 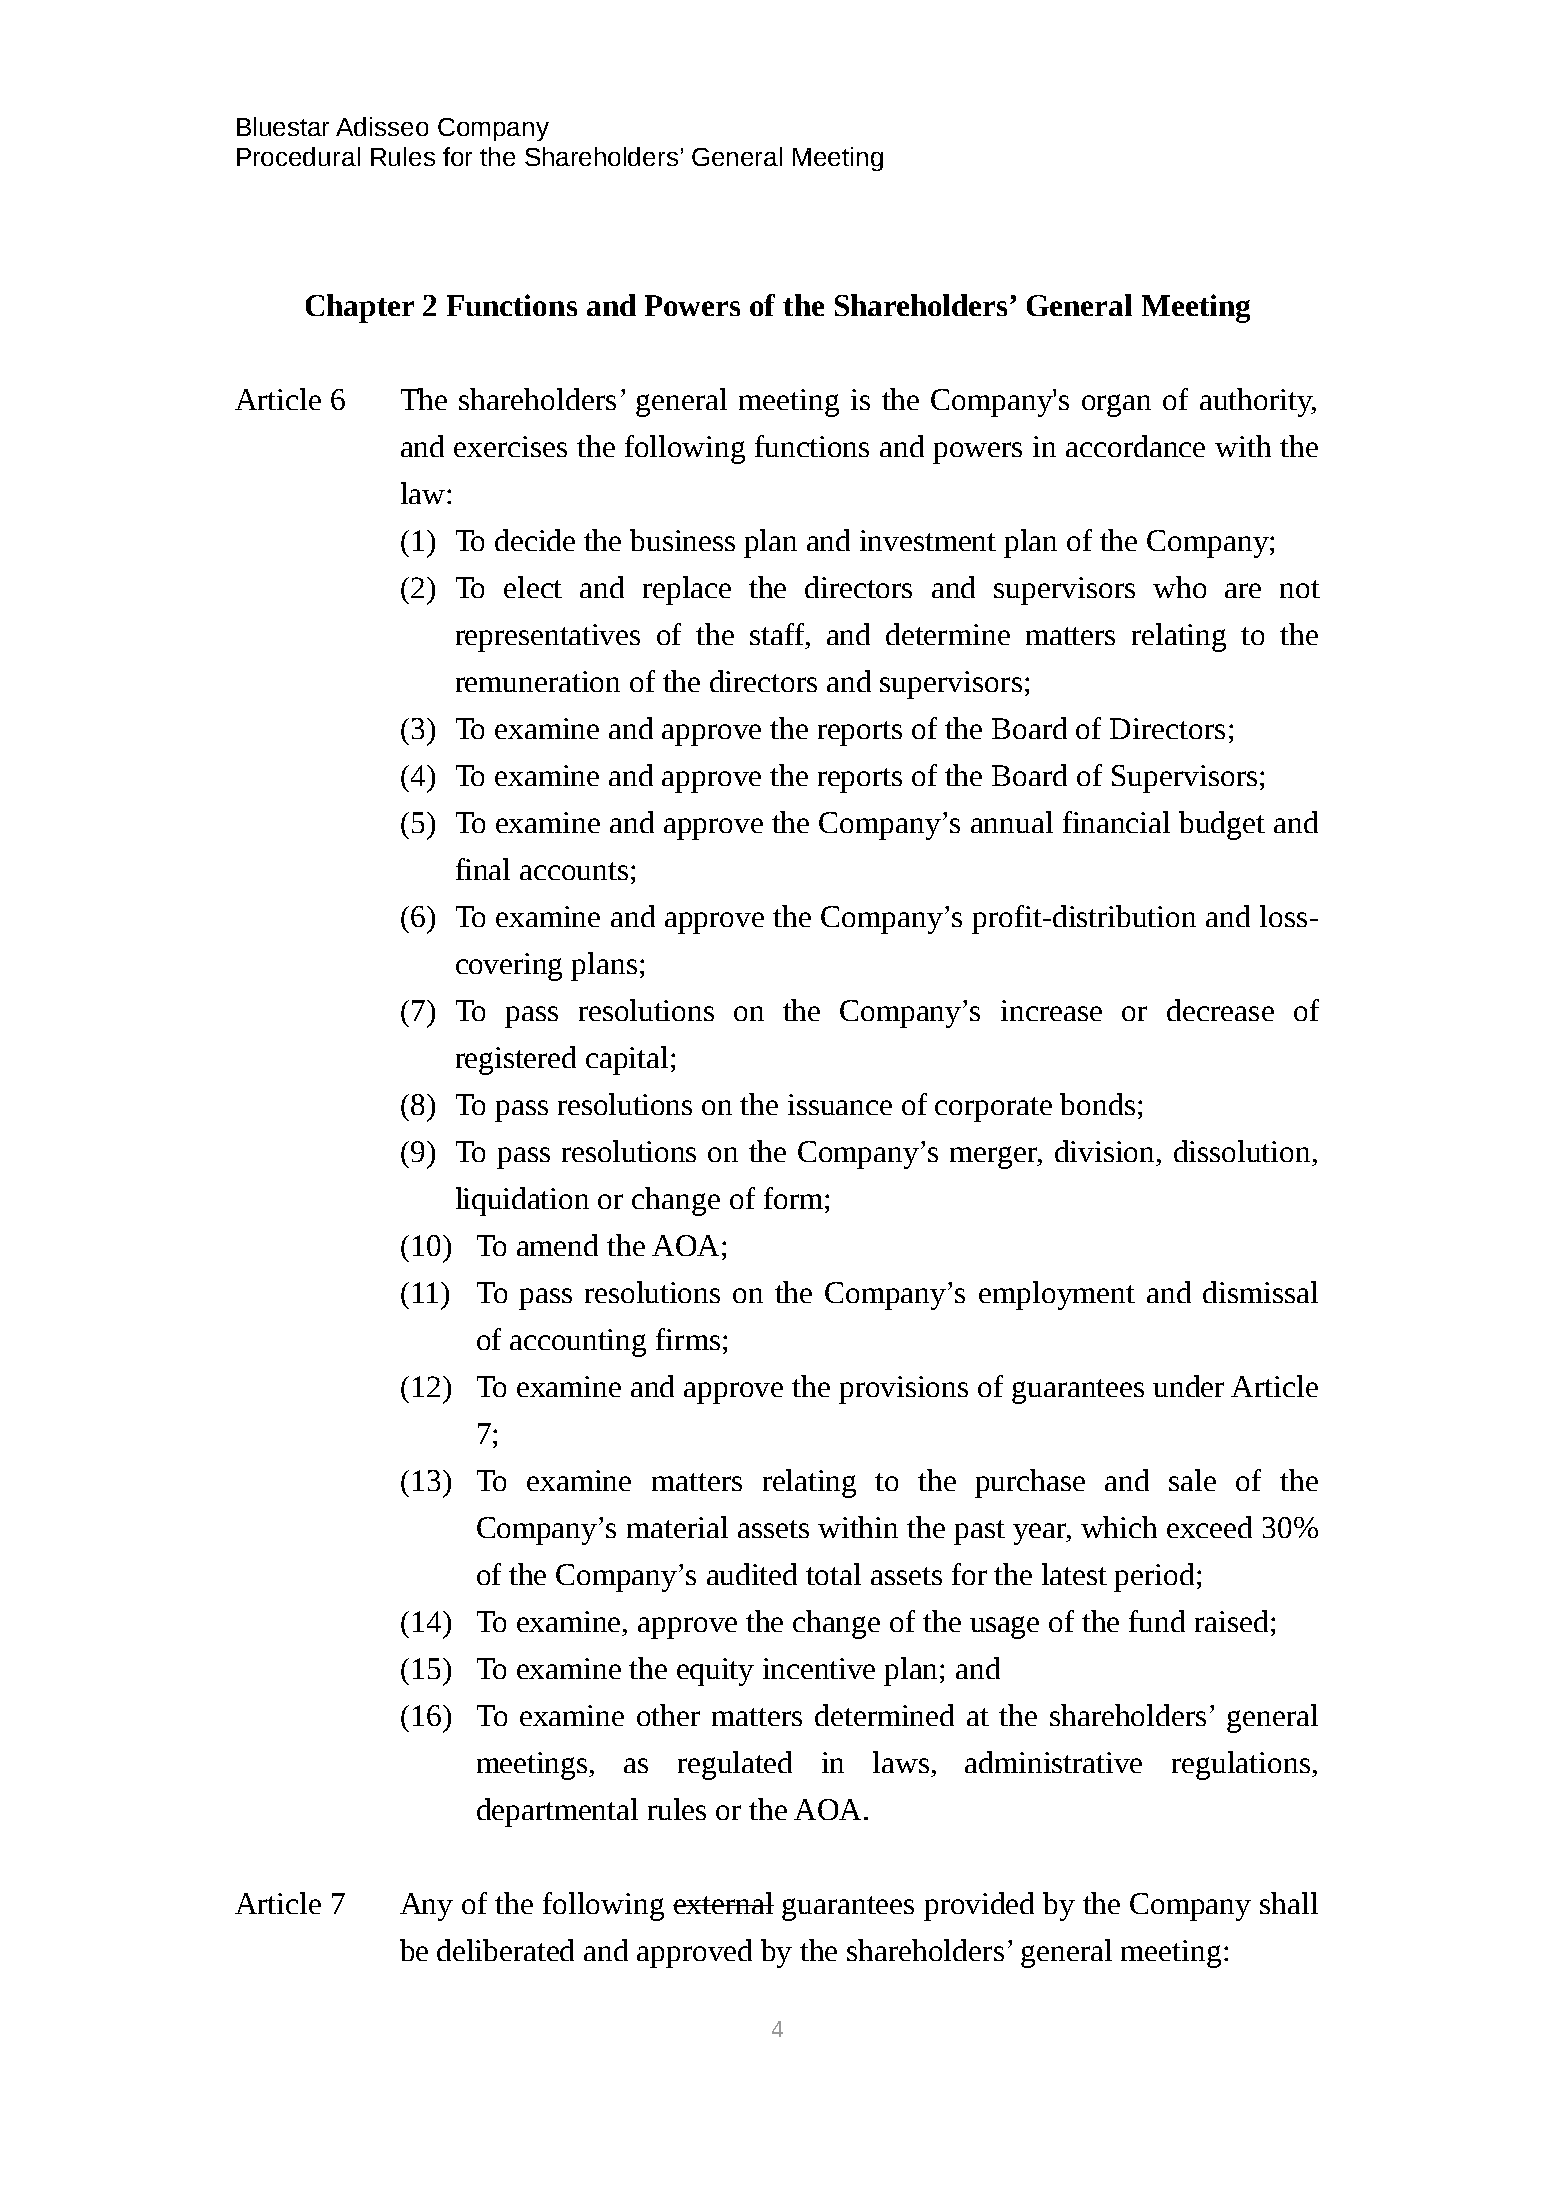 What do you see at coordinates (578, 1343) in the document?
I see `accounting` at bounding box center [578, 1343].
